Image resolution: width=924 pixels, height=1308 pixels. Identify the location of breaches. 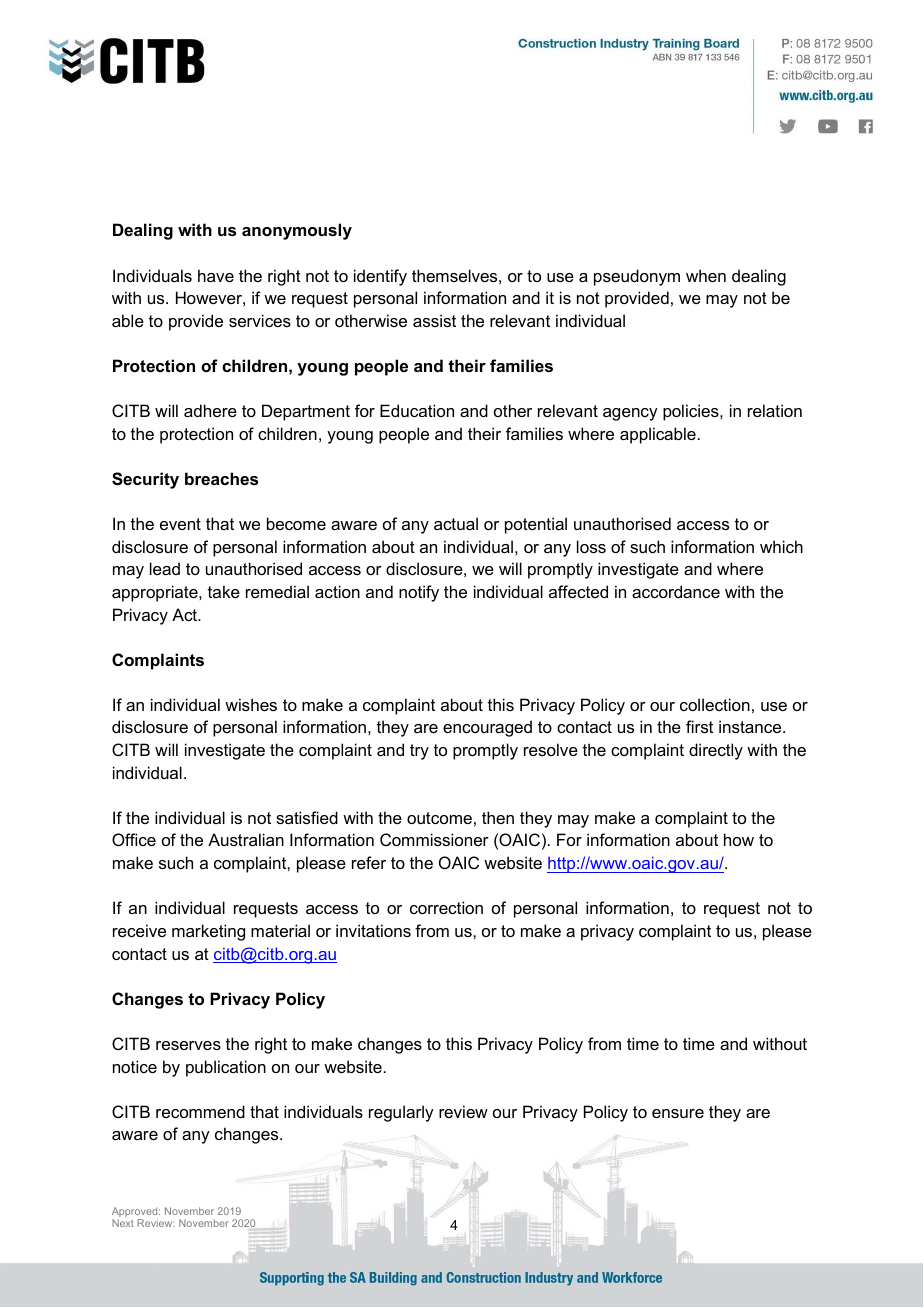
(221, 478).
